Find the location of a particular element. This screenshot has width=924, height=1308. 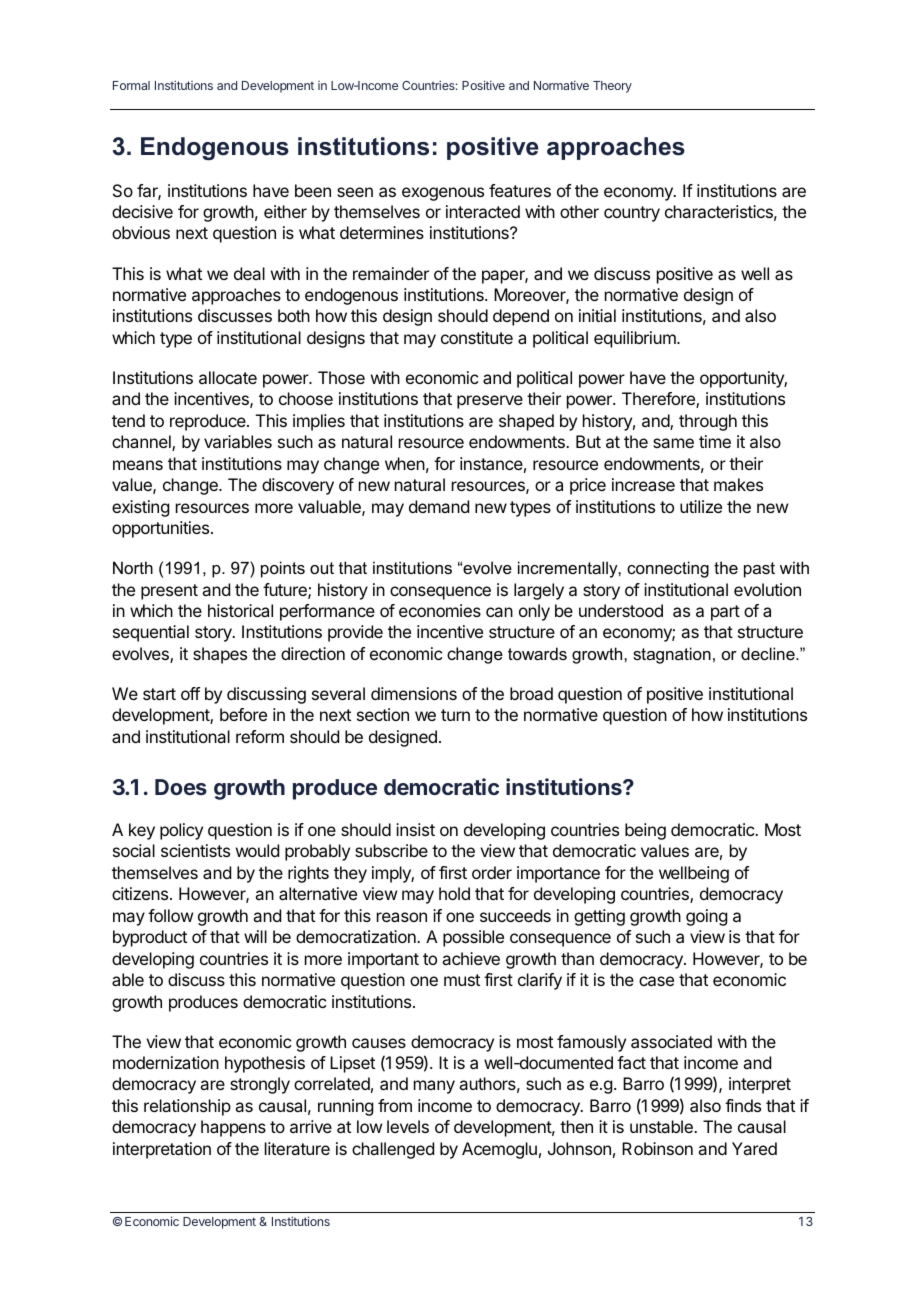

scientists is located at coordinates (195, 850).
